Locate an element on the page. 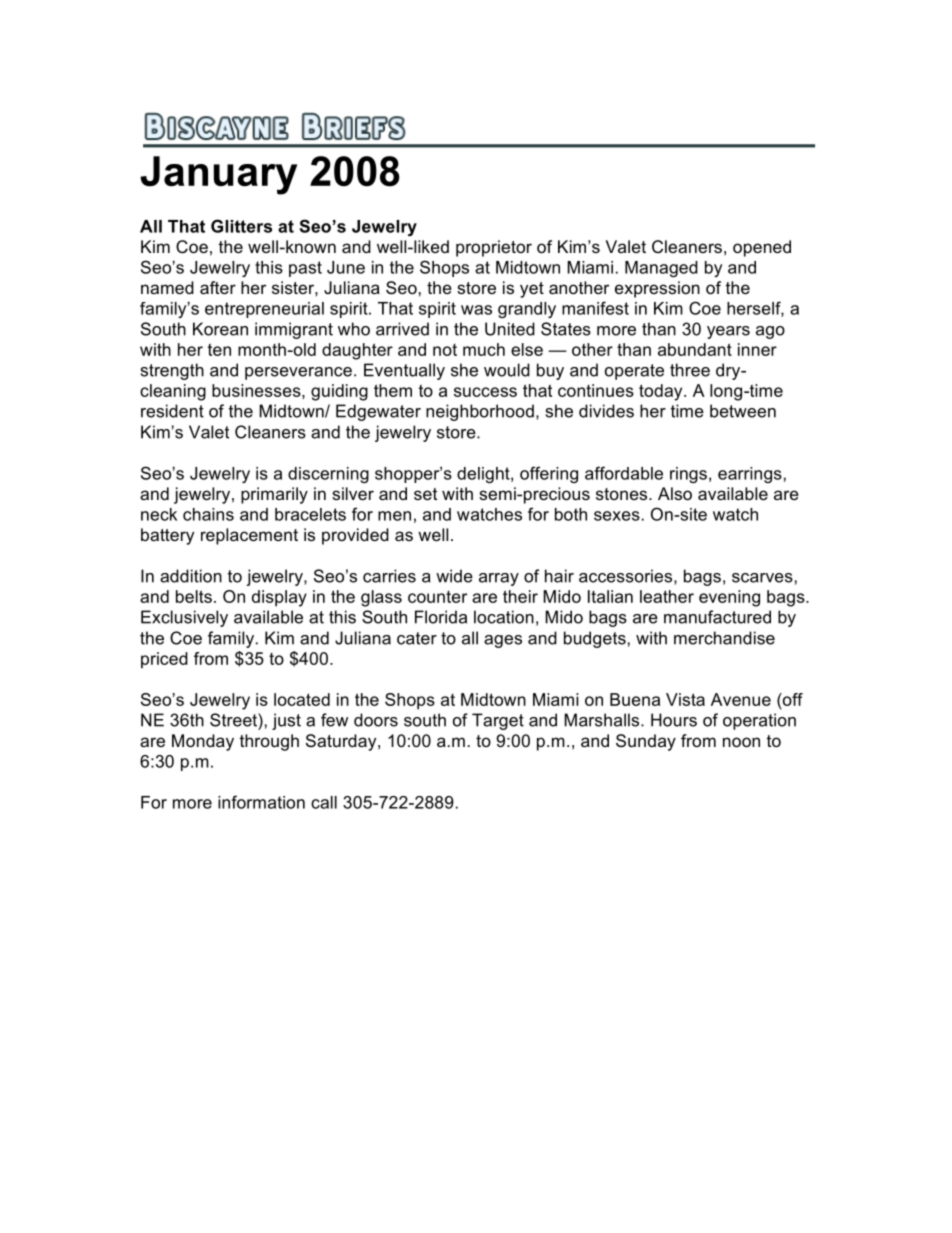  Also is located at coordinates (675, 493).
